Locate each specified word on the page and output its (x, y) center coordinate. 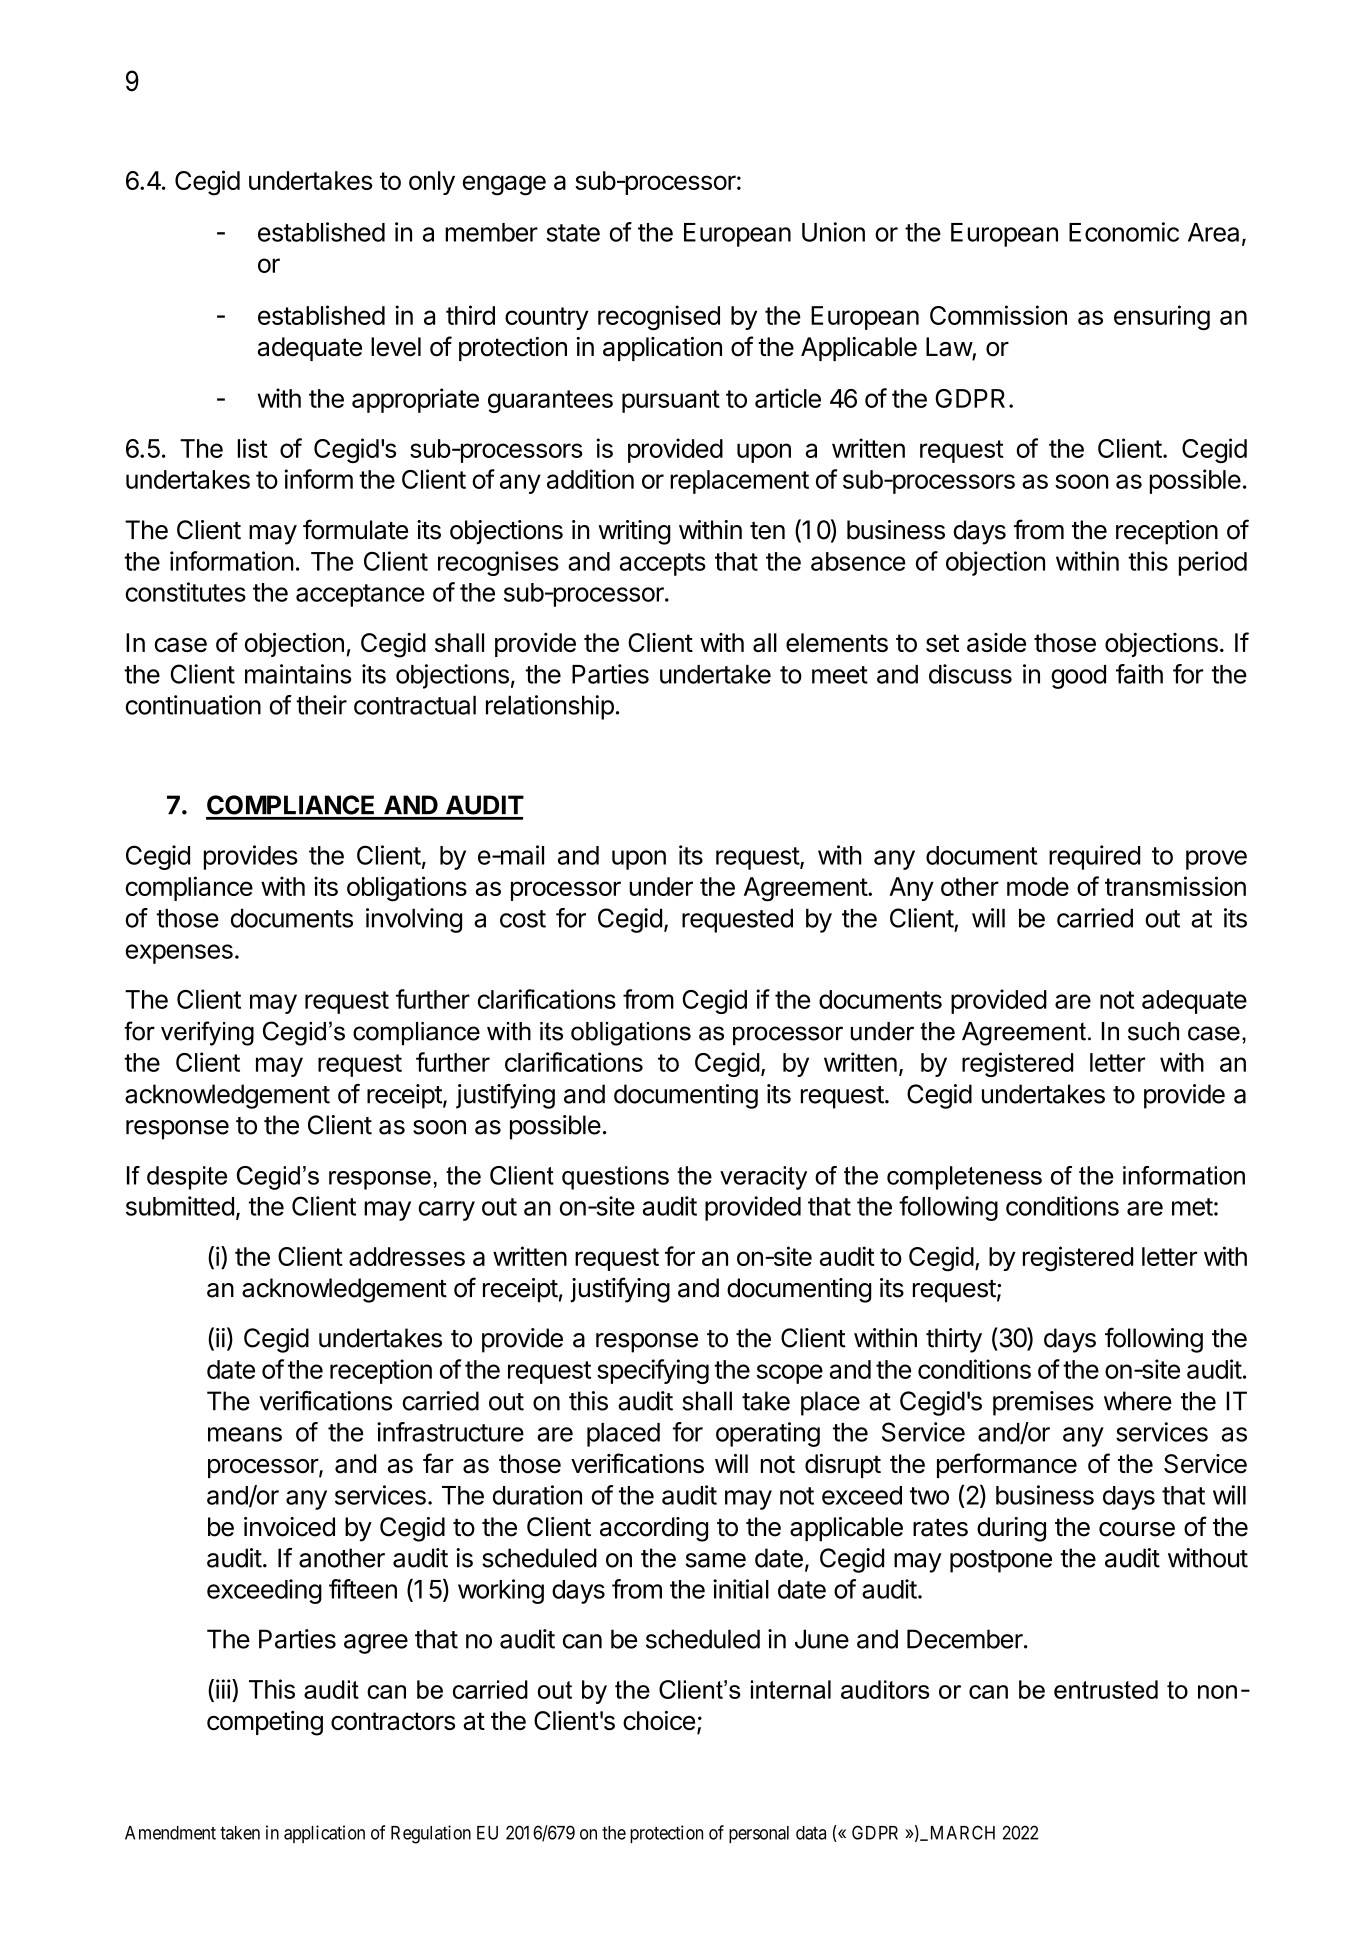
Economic (1124, 232)
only (432, 183)
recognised (659, 317)
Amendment (170, 1833)
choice (659, 1720)
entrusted (1106, 1689)
